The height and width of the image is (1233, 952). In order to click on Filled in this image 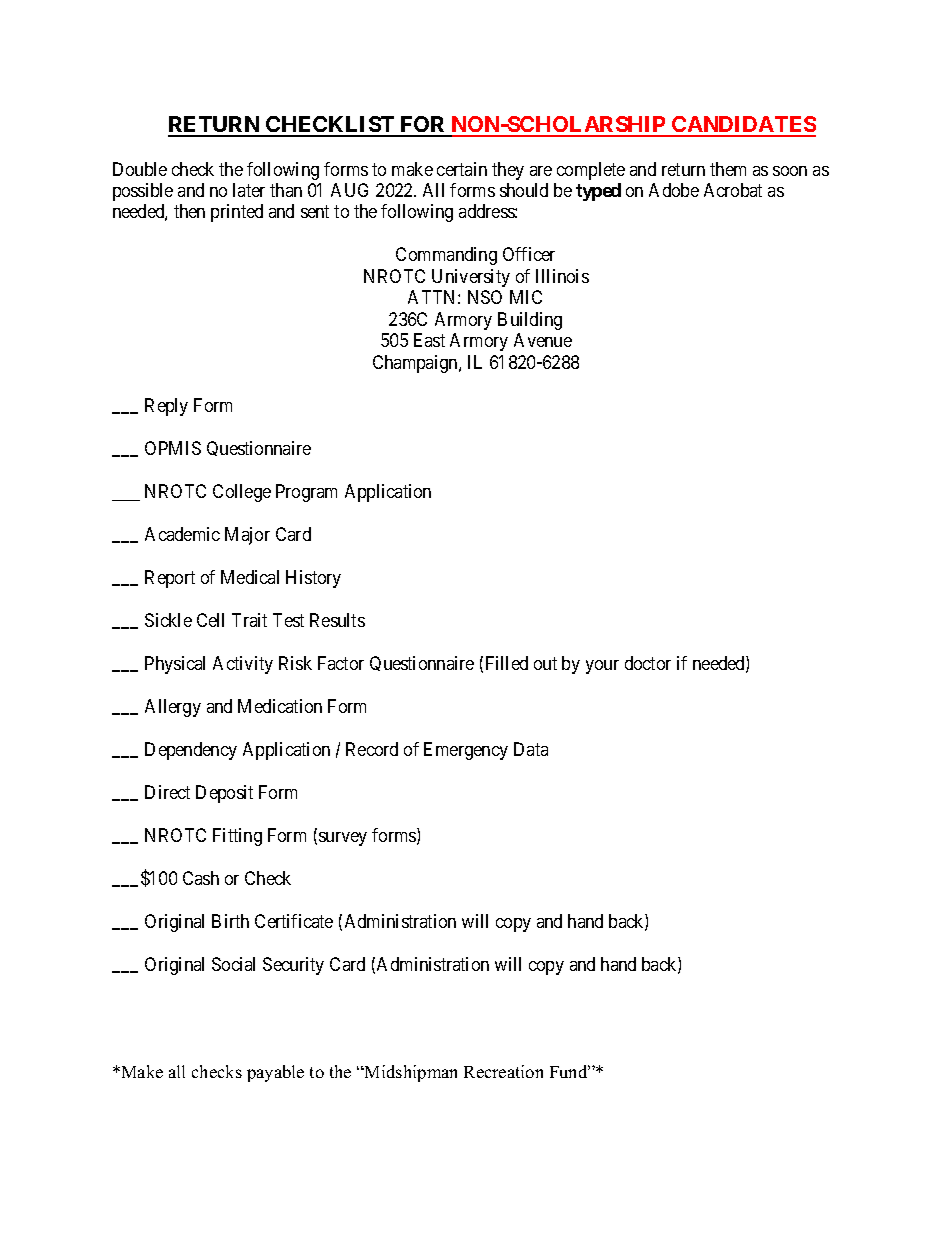, I will do `click(507, 663)`.
